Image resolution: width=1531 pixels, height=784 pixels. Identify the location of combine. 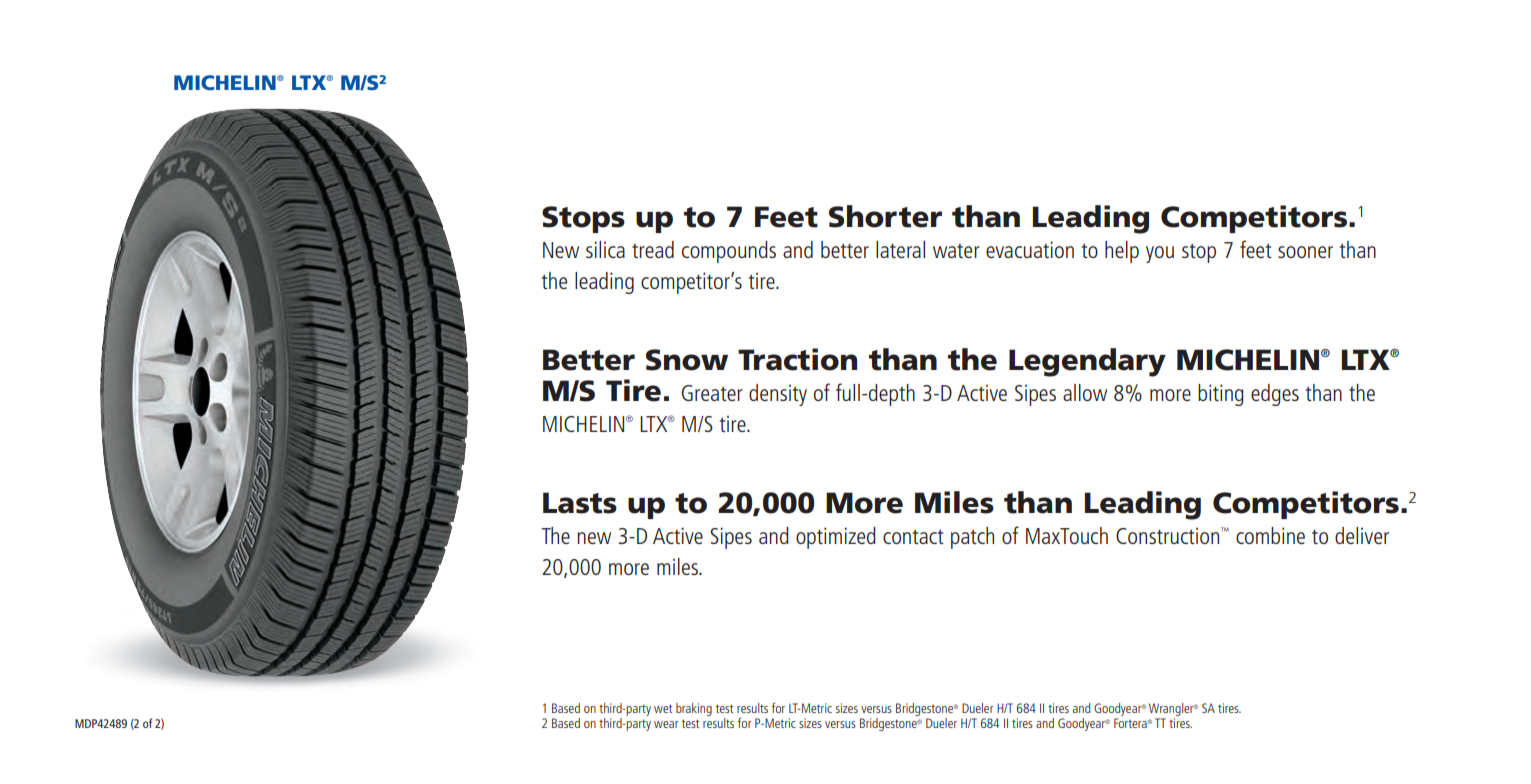
(1270, 535).
